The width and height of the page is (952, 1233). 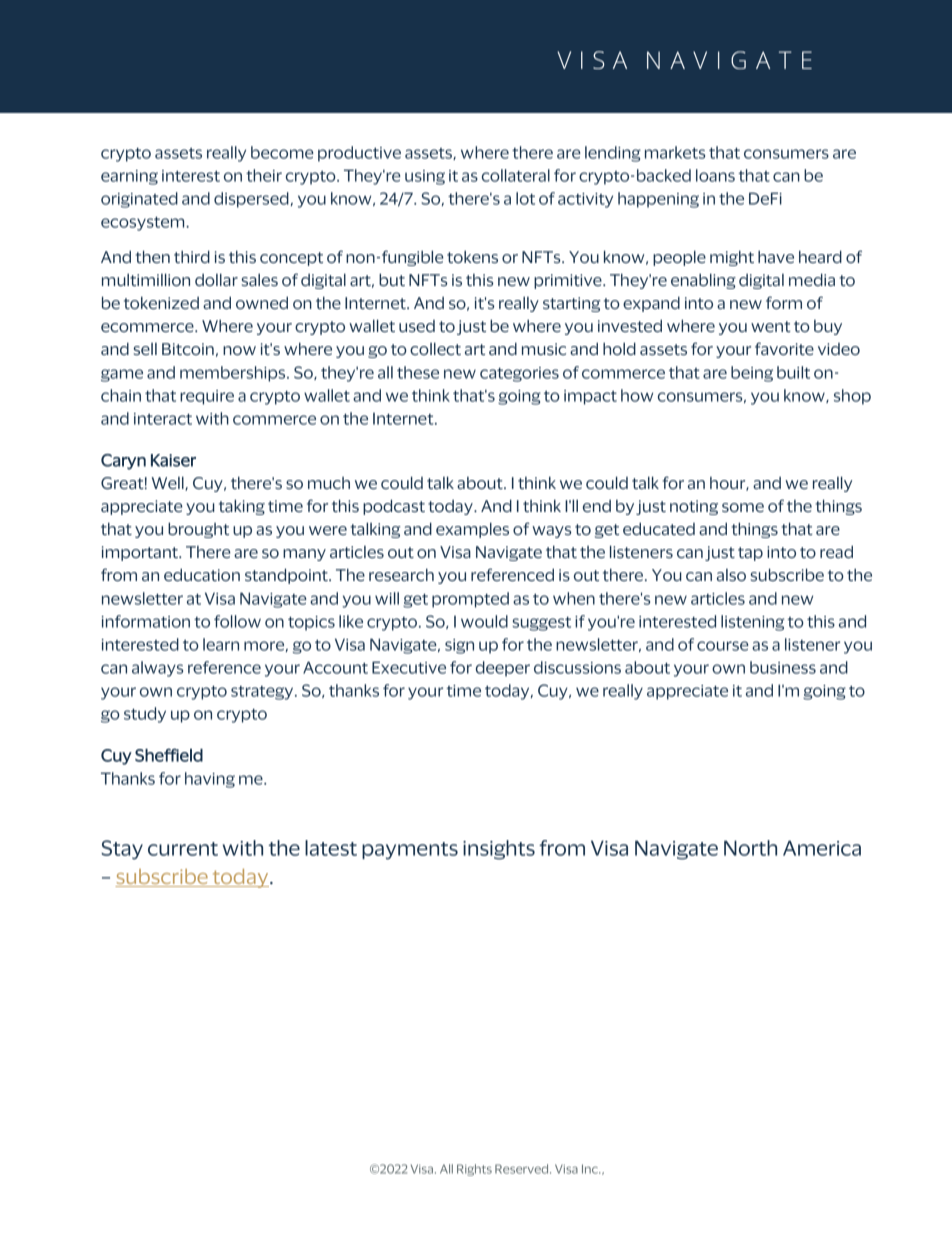 What do you see at coordinates (519, 374) in the page?
I see `categories` at bounding box center [519, 374].
